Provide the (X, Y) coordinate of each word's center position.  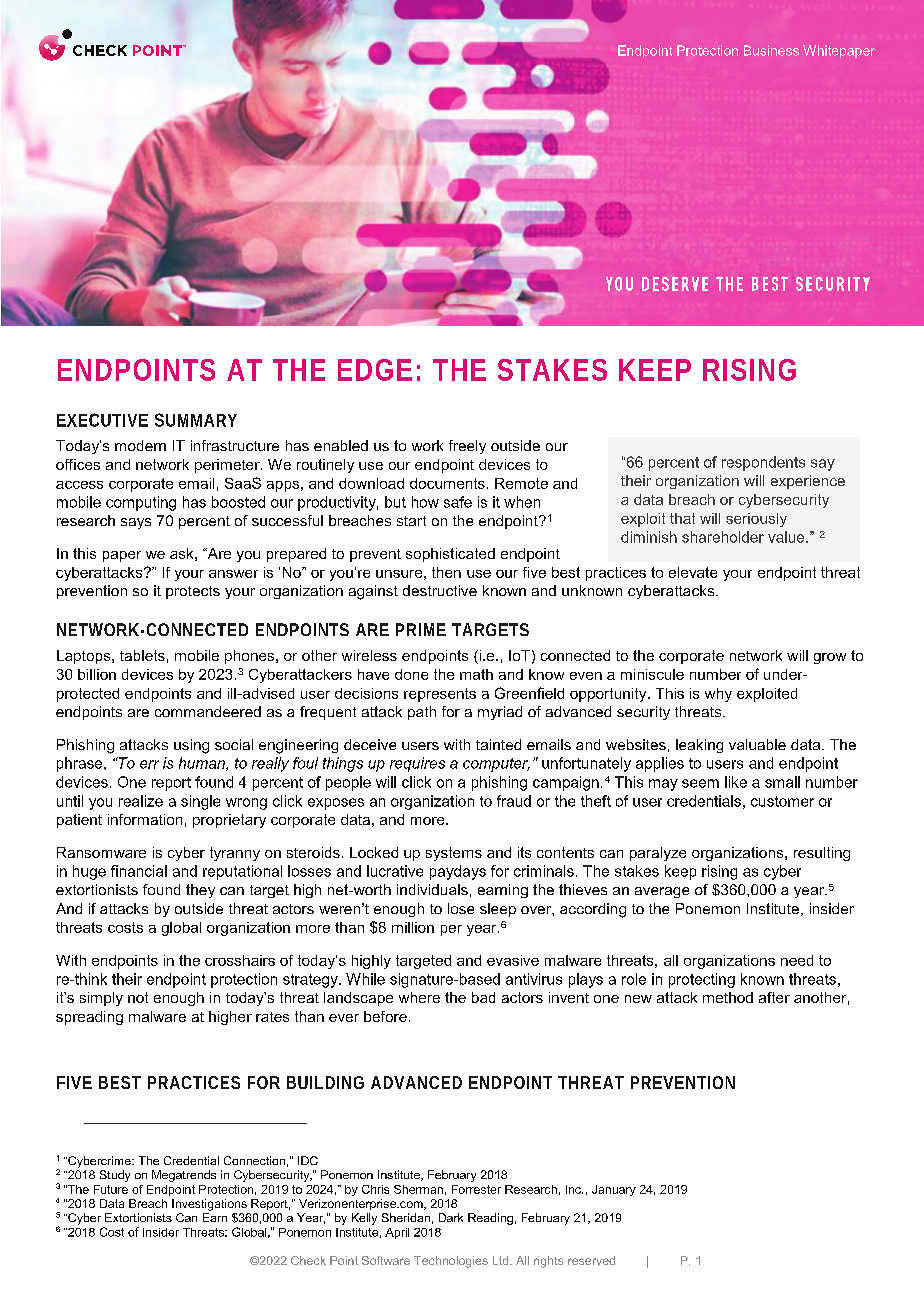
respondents (763, 463)
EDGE (375, 370)
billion (97, 674)
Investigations (209, 1205)
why (718, 695)
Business (771, 50)
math (476, 674)
